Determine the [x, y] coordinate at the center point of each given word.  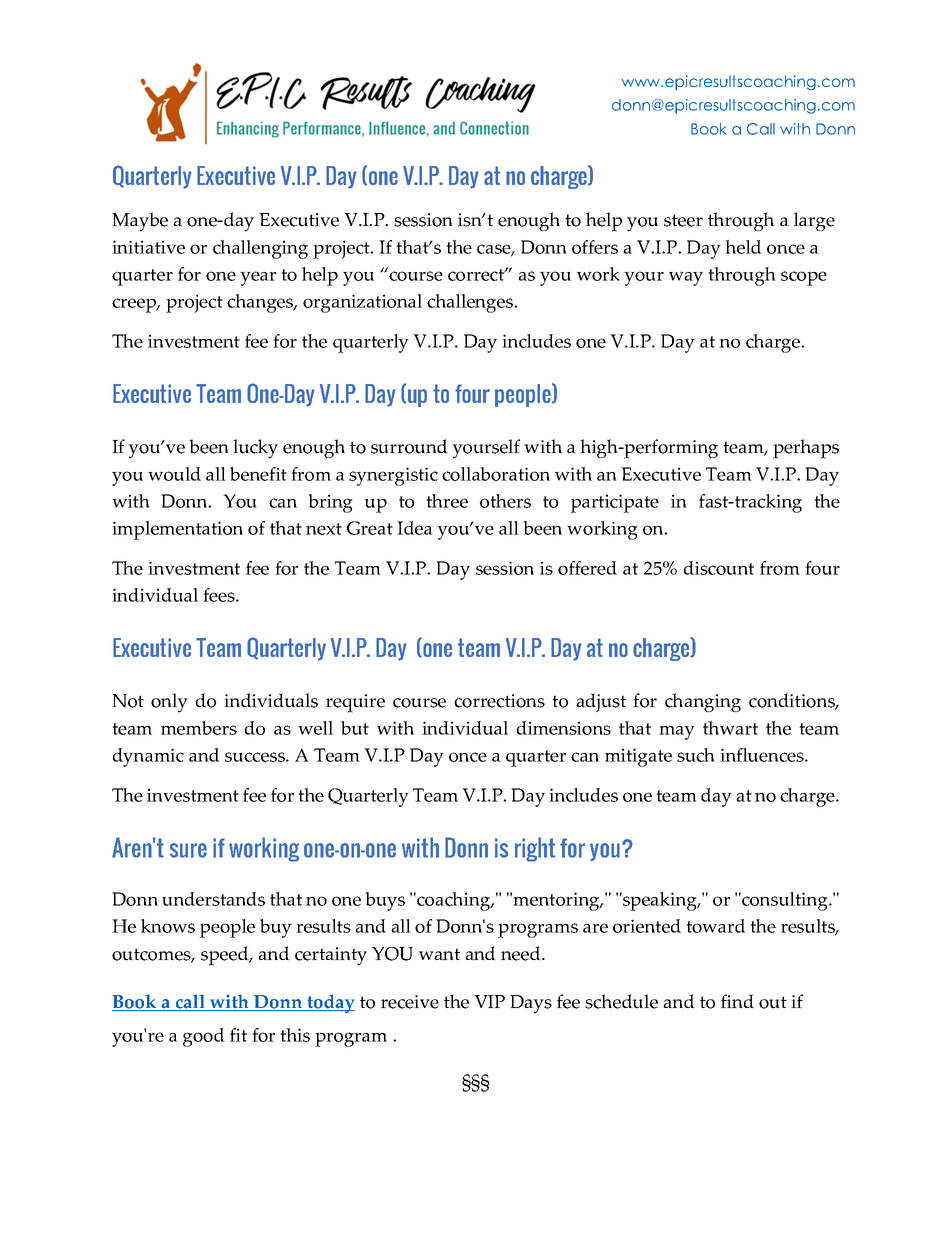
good [204, 1037]
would [174, 474]
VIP [489, 1001]
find [737, 1001]
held [743, 247]
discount [719, 568]
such [696, 755]
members [199, 728]
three [447, 501]
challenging [260, 249]
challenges [471, 303]
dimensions [564, 728]
